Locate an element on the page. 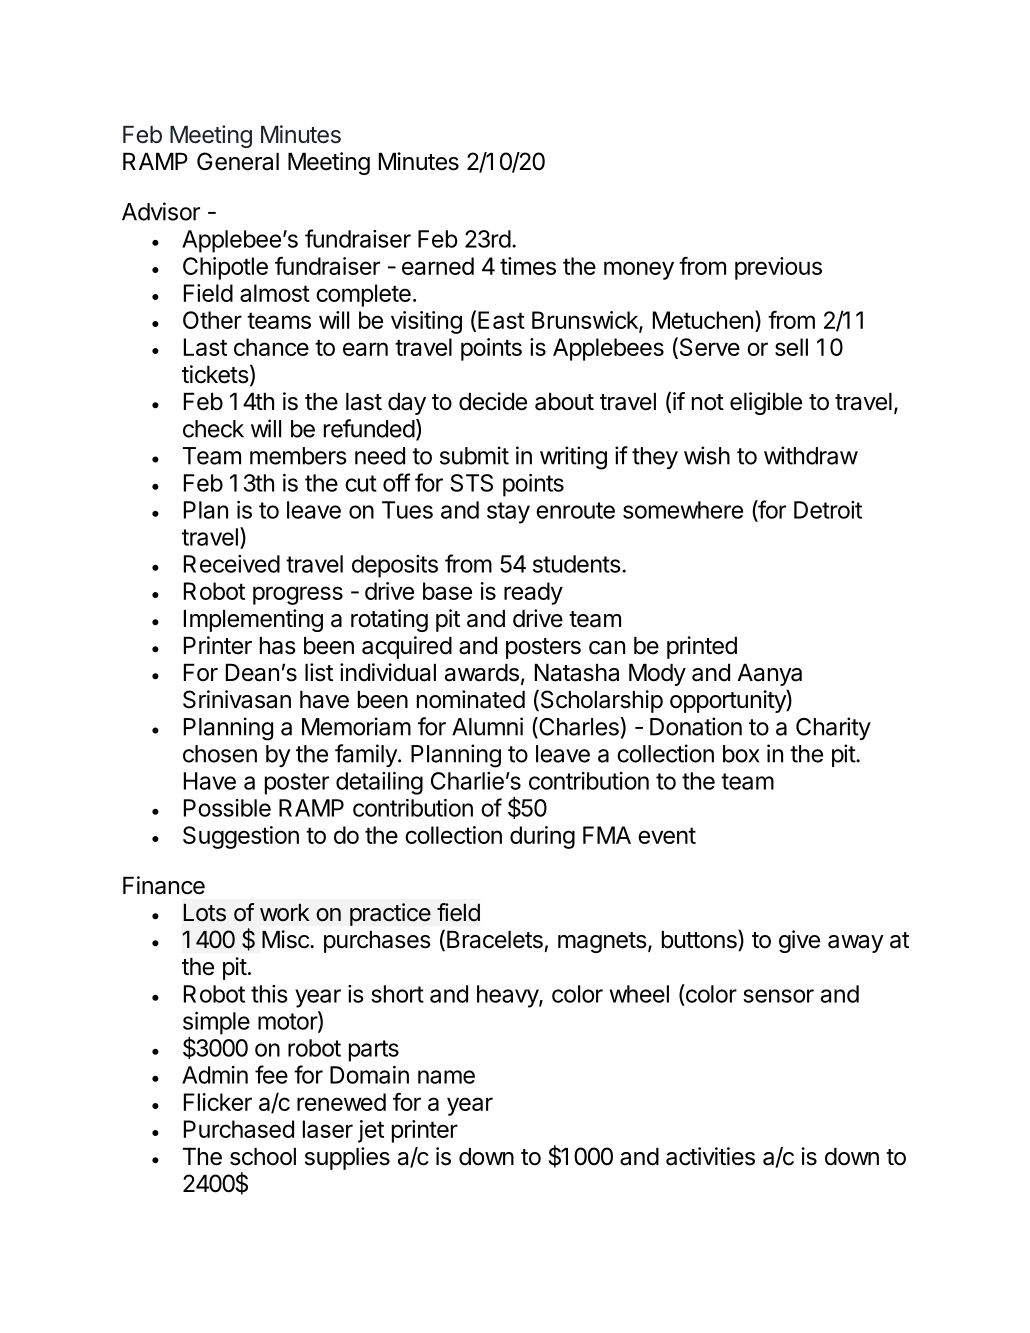  box is located at coordinates (741, 754).
